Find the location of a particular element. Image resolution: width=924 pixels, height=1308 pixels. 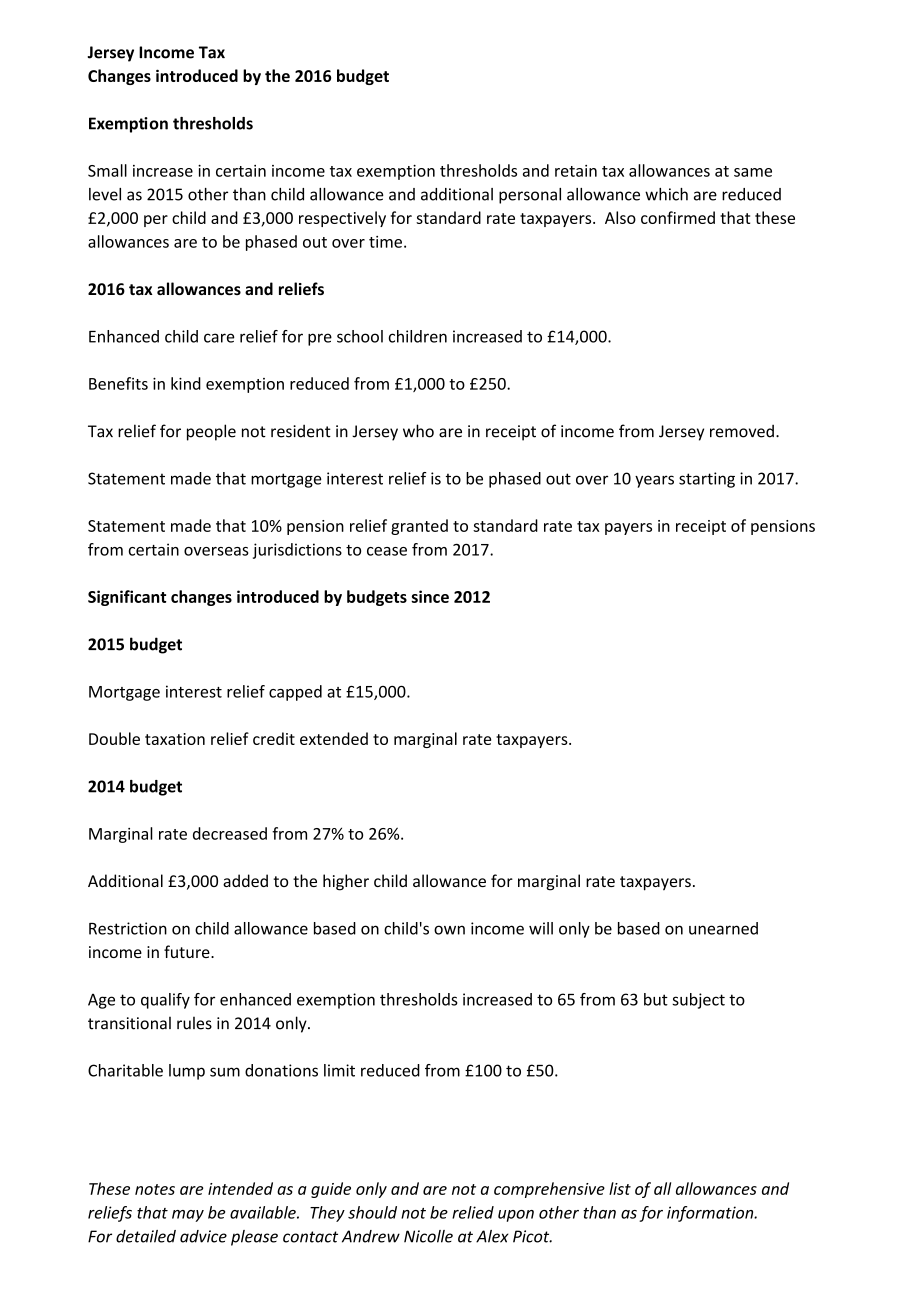

extended is located at coordinates (334, 738).
